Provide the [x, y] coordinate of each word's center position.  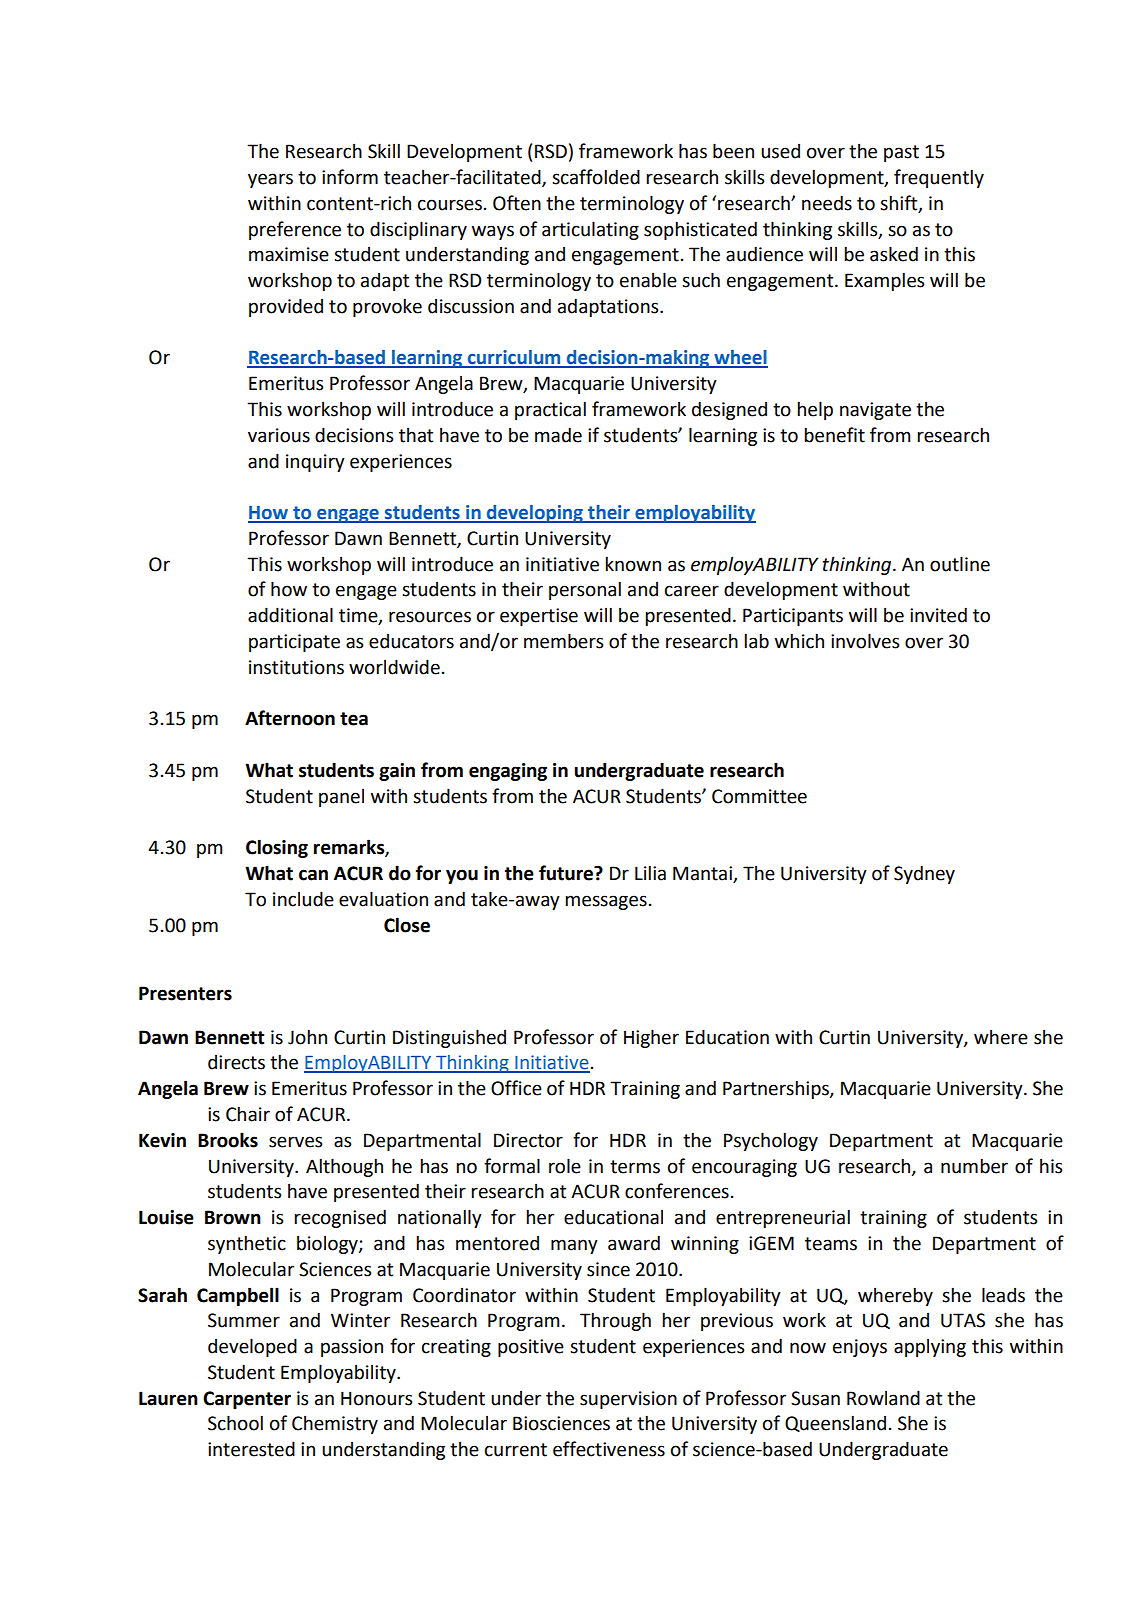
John [307, 1037]
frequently [939, 178]
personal [585, 590]
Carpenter [247, 1400]
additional [290, 615]
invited [938, 615]
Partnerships [777, 1089]
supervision [628, 1400]
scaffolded [596, 177]
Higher [651, 1038]
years [270, 180]
